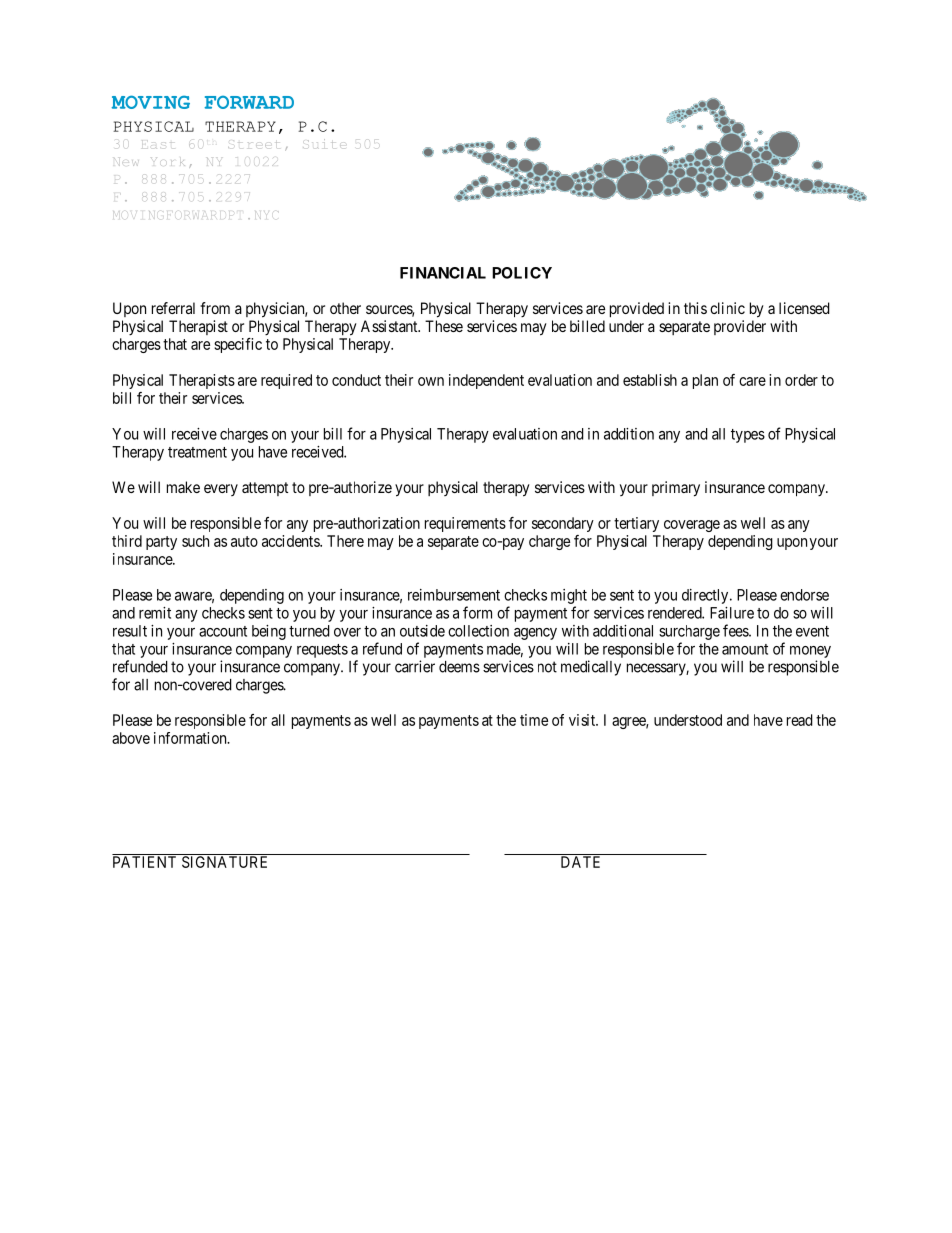 The image size is (952, 1233). What do you see at coordinates (465, 524) in the screenshot?
I see `requirements` at bounding box center [465, 524].
